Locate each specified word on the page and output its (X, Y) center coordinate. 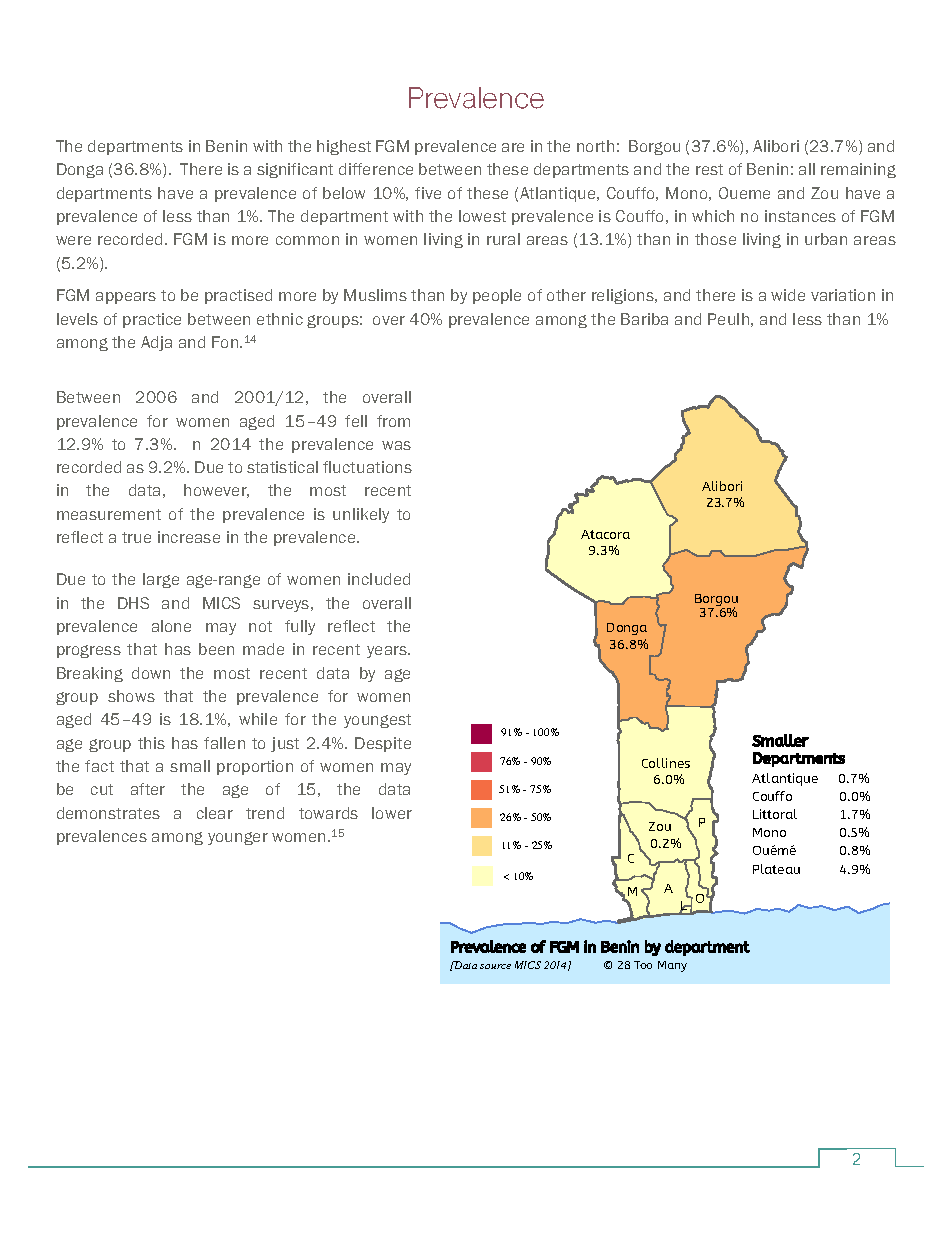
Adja (156, 343)
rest (709, 169)
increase (189, 537)
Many (672, 966)
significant (295, 170)
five (428, 193)
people (497, 296)
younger (238, 838)
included (379, 579)
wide (788, 295)
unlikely (361, 515)
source (495, 966)
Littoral (775, 814)
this (151, 743)
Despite (383, 744)
